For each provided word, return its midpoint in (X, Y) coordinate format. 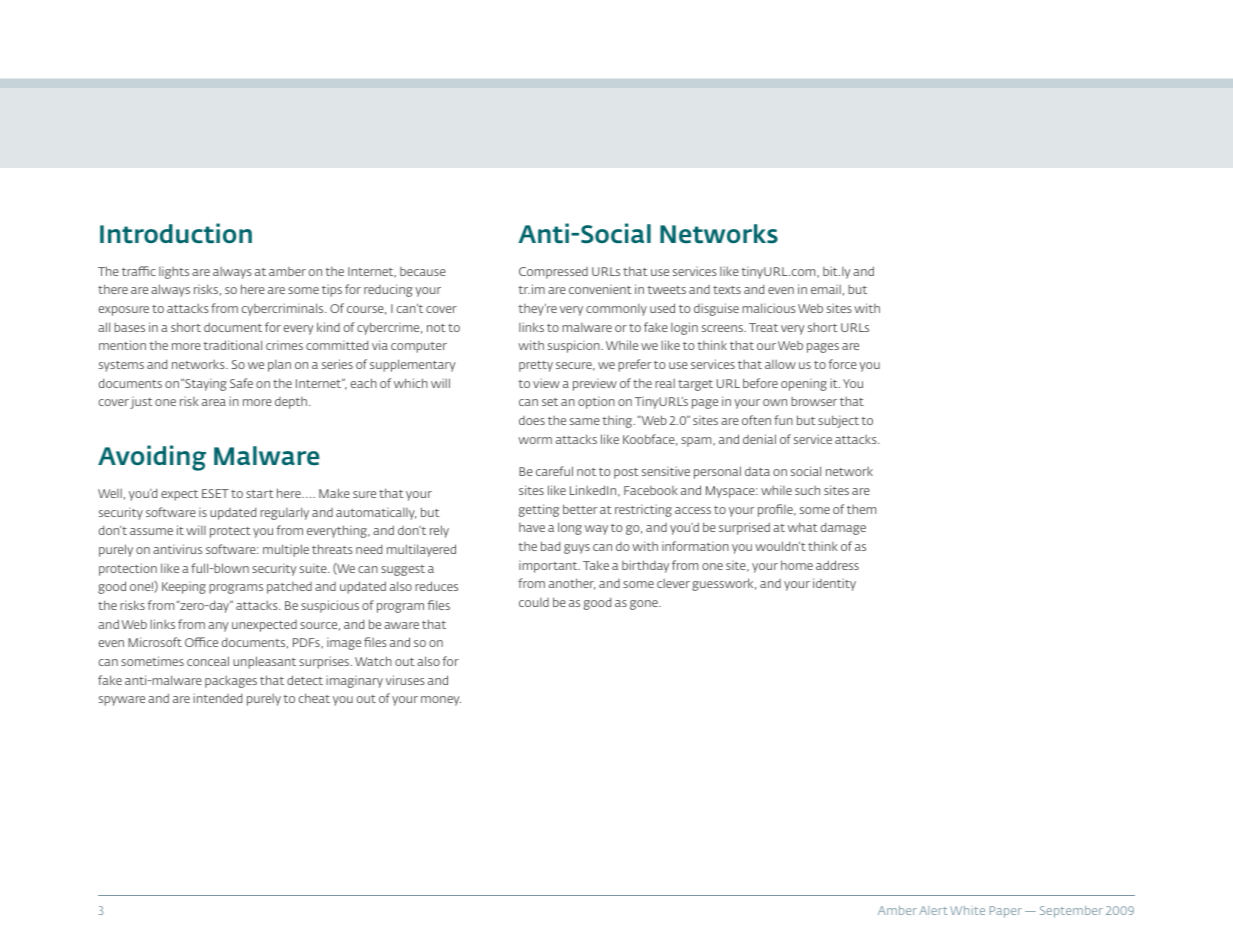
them (861, 509)
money (441, 701)
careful (554, 471)
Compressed (553, 273)
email (826, 289)
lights (174, 272)
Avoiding (152, 458)
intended (217, 698)
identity (834, 584)
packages (231, 682)
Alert (933, 910)
